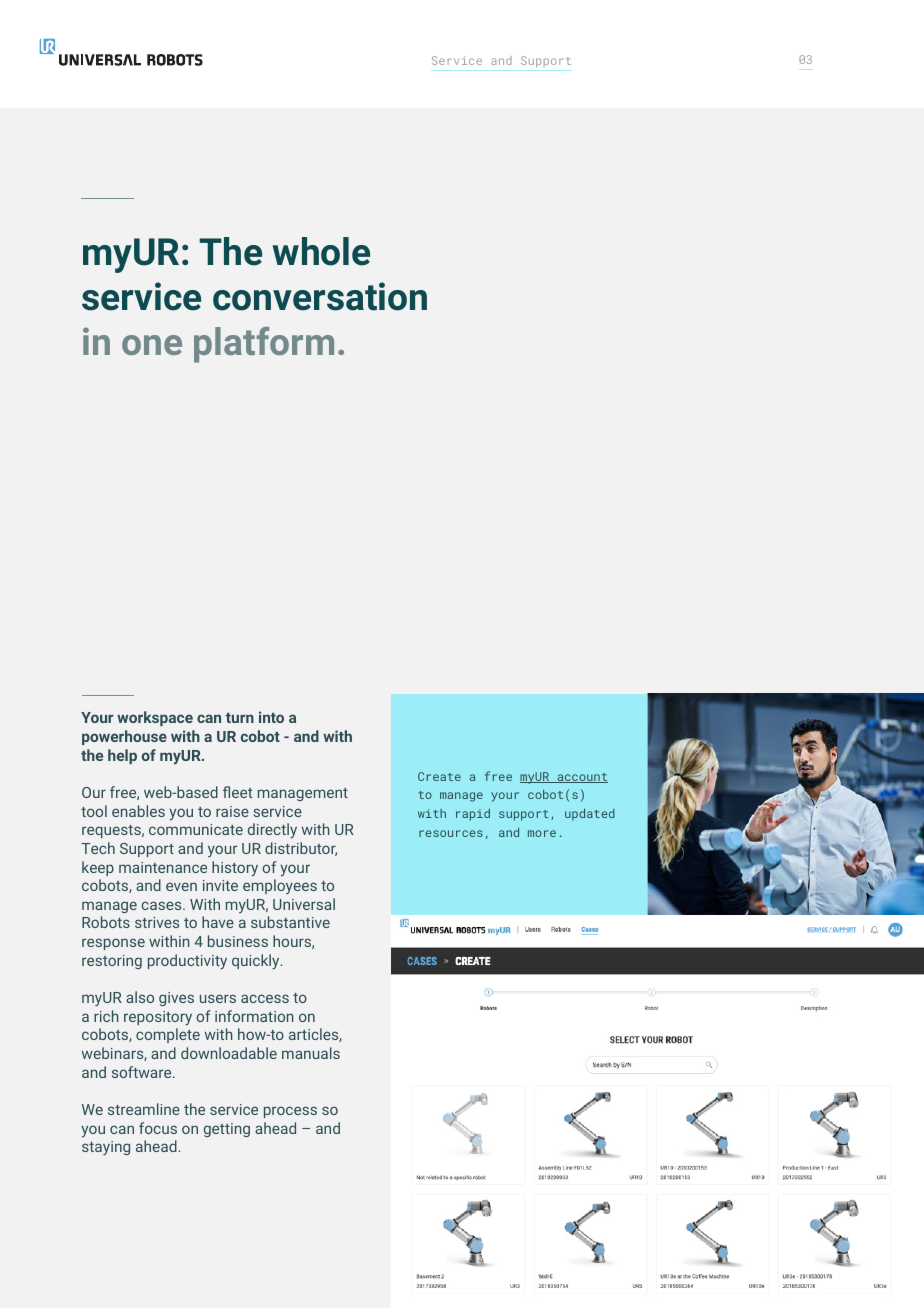 The width and height of the screenshot is (924, 1308). I want to click on focus, so click(158, 1128).
